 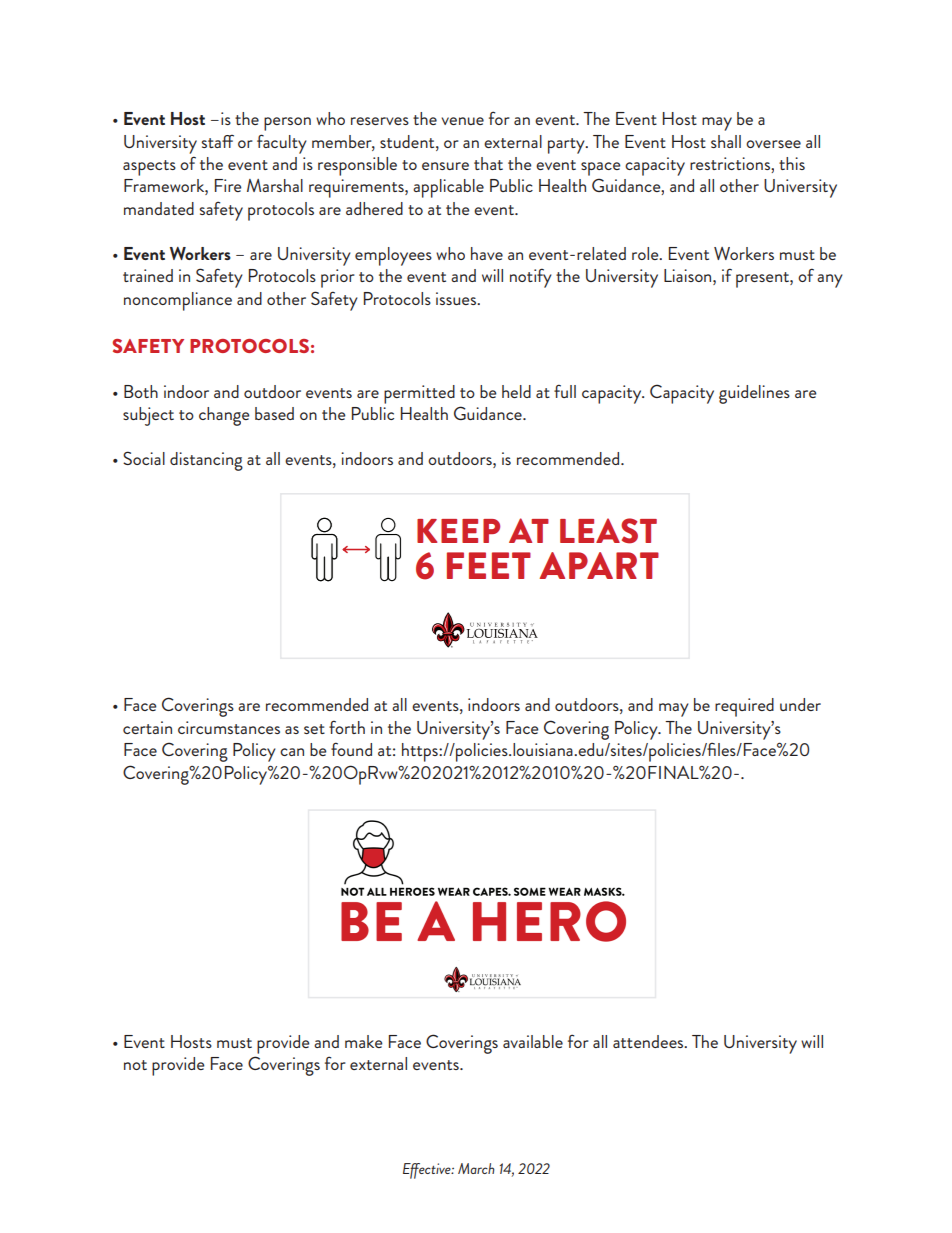 What do you see at coordinates (488, 163) in the page?
I see `that` at bounding box center [488, 163].
